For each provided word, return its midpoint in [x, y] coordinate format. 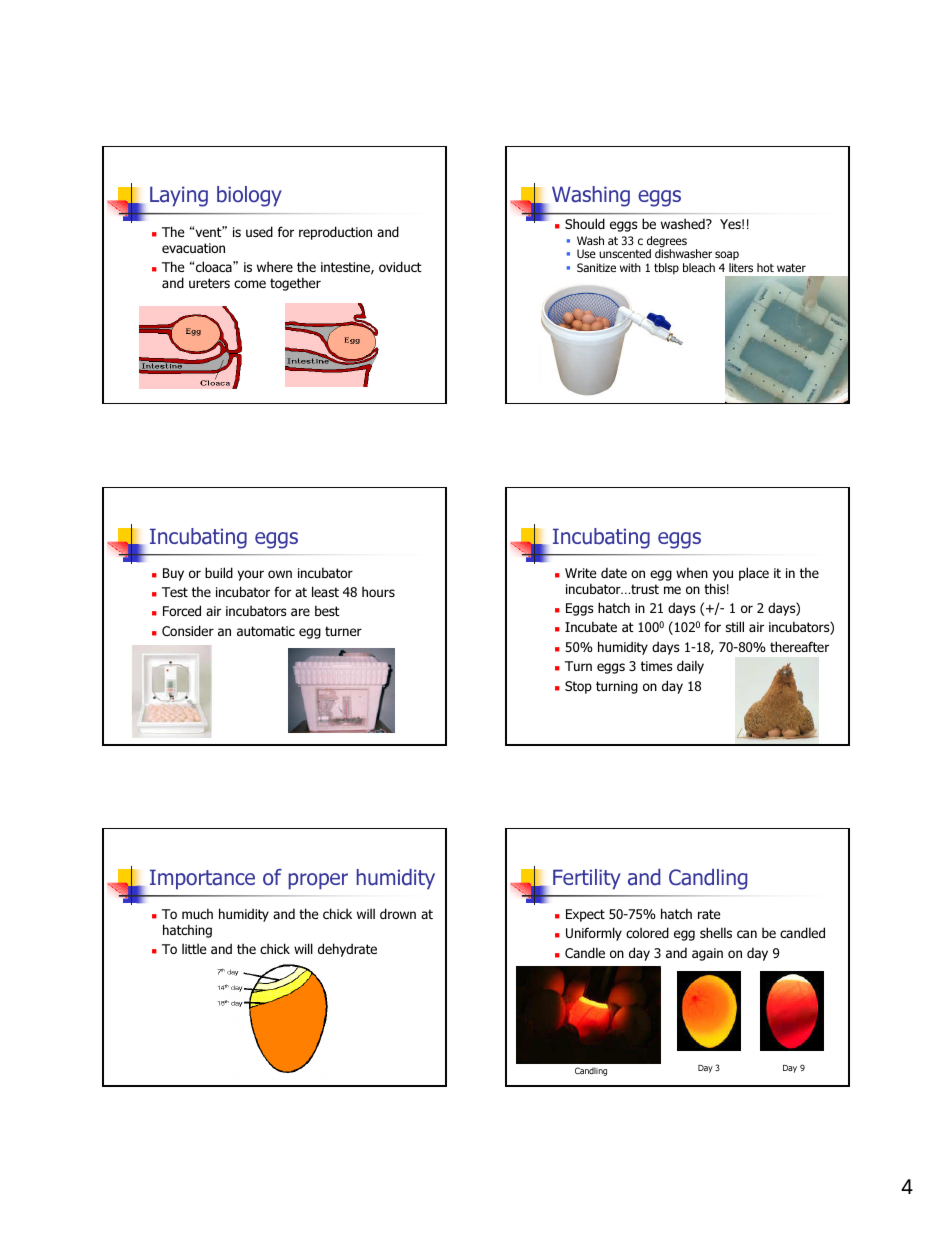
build [219, 572]
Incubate [591, 626]
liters [741, 267]
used [259, 231]
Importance [202, 879]
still [735, 626]
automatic [266, 631]
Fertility [587, 879]
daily [690, 667]
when [692, 572]
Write [580, 573]
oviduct [400, 266]
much [197, 913]
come [250, 284]
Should [585, 223]
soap [727, 257]
